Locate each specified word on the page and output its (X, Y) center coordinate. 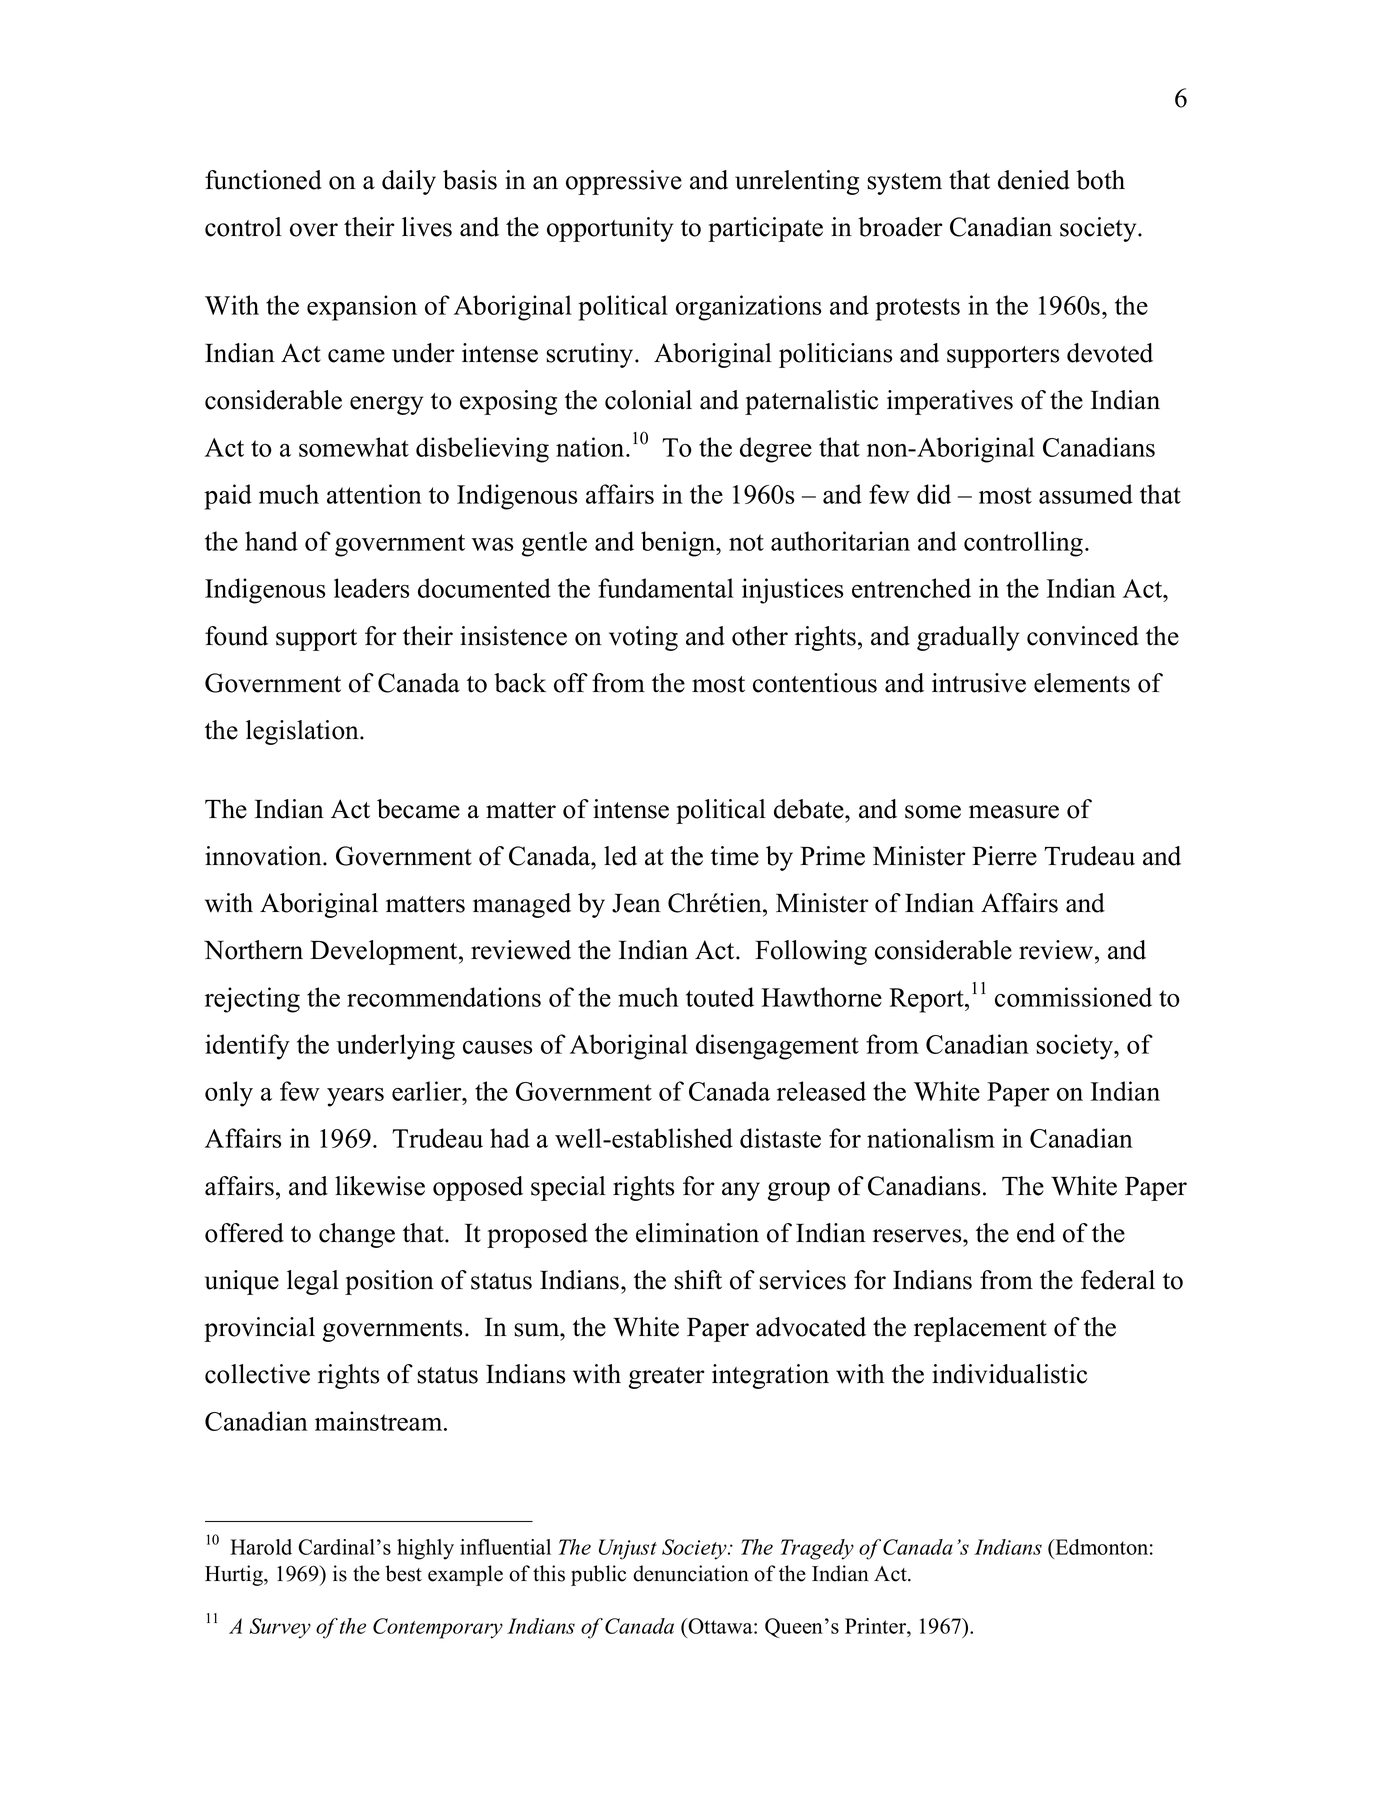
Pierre (1004, 856)
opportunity (610, 229)
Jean (636, 903)
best (404, 1573)
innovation (264, 856)
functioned (263, 180)
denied (1034, 180)
